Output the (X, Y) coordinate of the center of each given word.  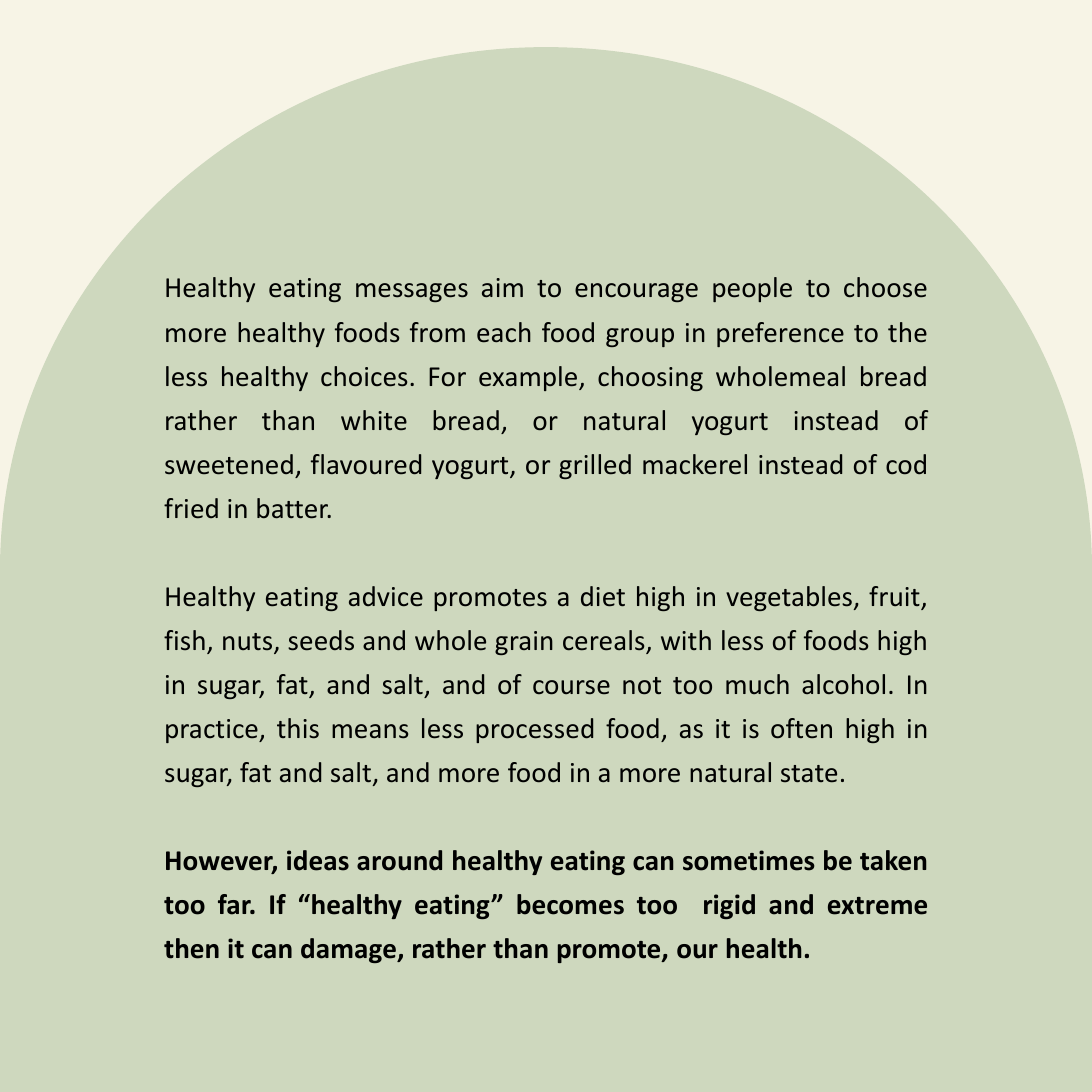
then (191, 948)
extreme (877, 906)
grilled (595, 466)
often (801, 728)
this (298, 728)
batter (294, 508)
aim (502, 287)
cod (906, 464)
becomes (570, 904)
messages (412, 292)
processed (534, 730)
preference (780, 334)
